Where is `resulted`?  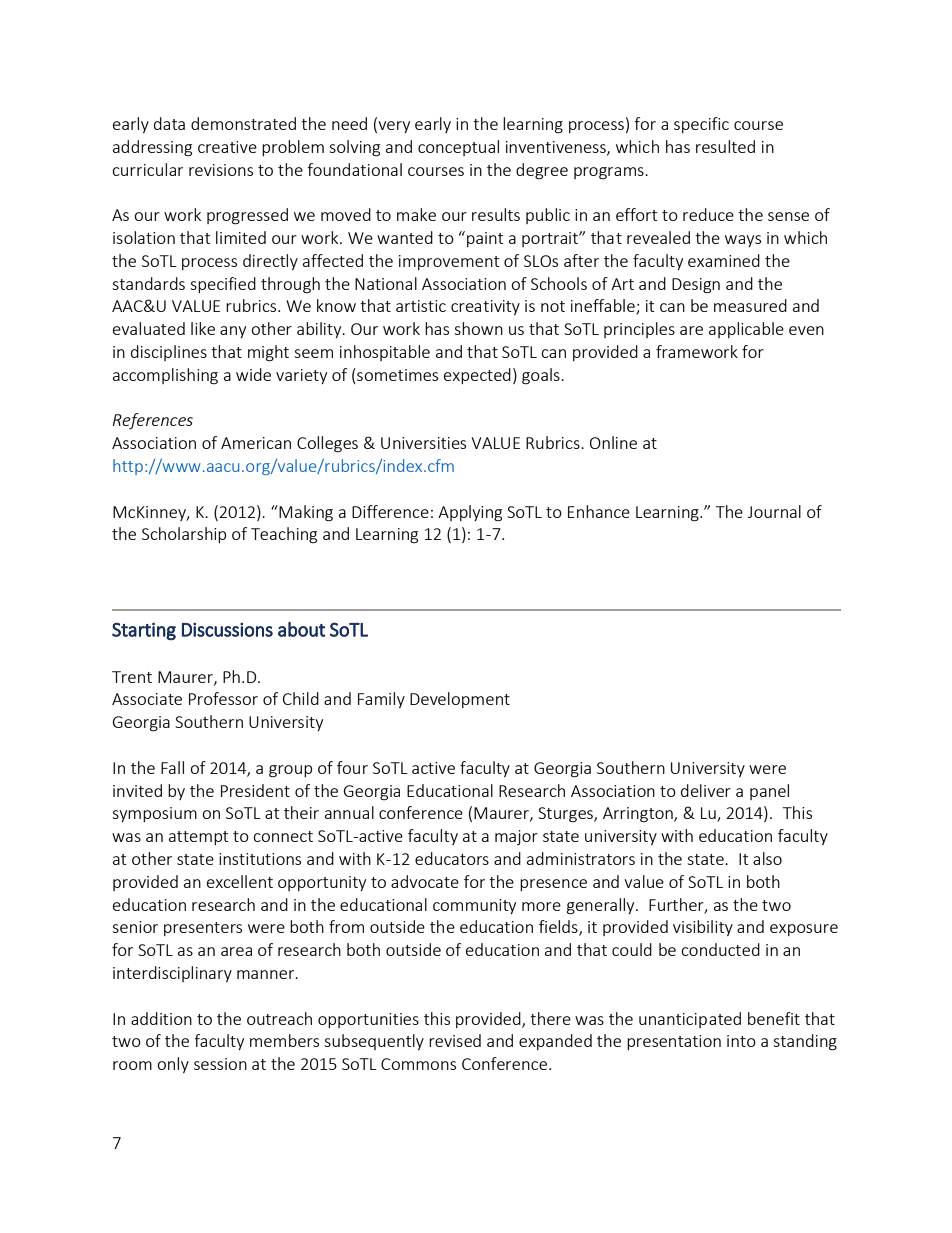 resulted is located at coordinates (725, 146).
